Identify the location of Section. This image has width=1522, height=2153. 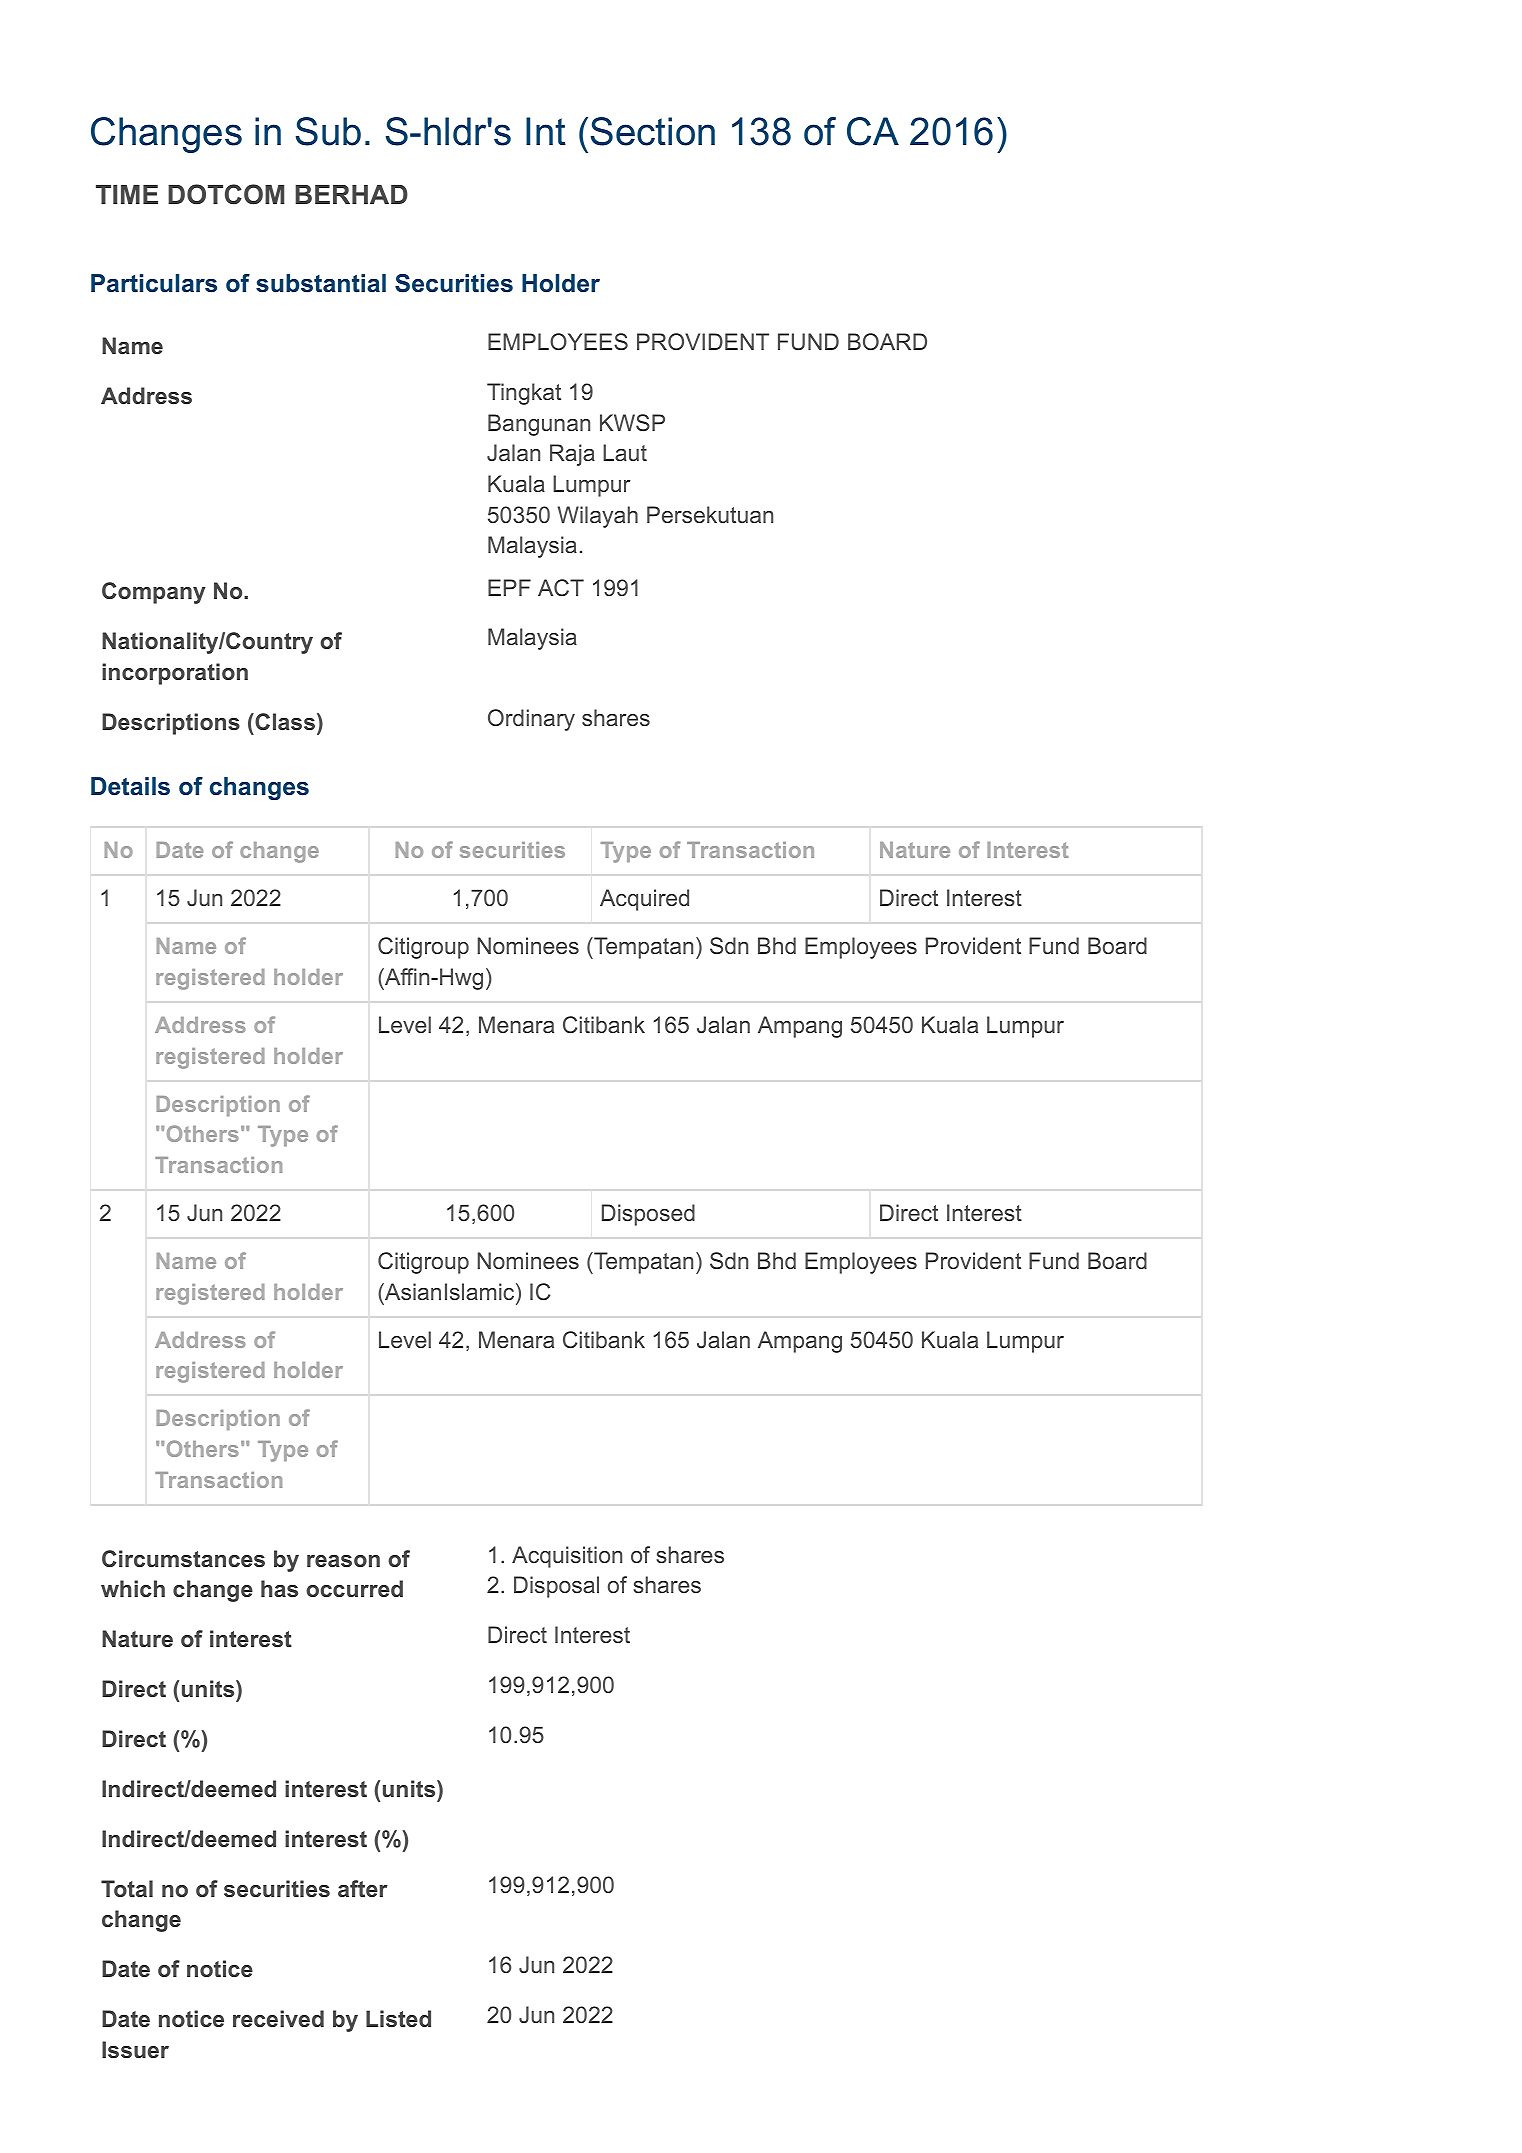
(653, 131).
